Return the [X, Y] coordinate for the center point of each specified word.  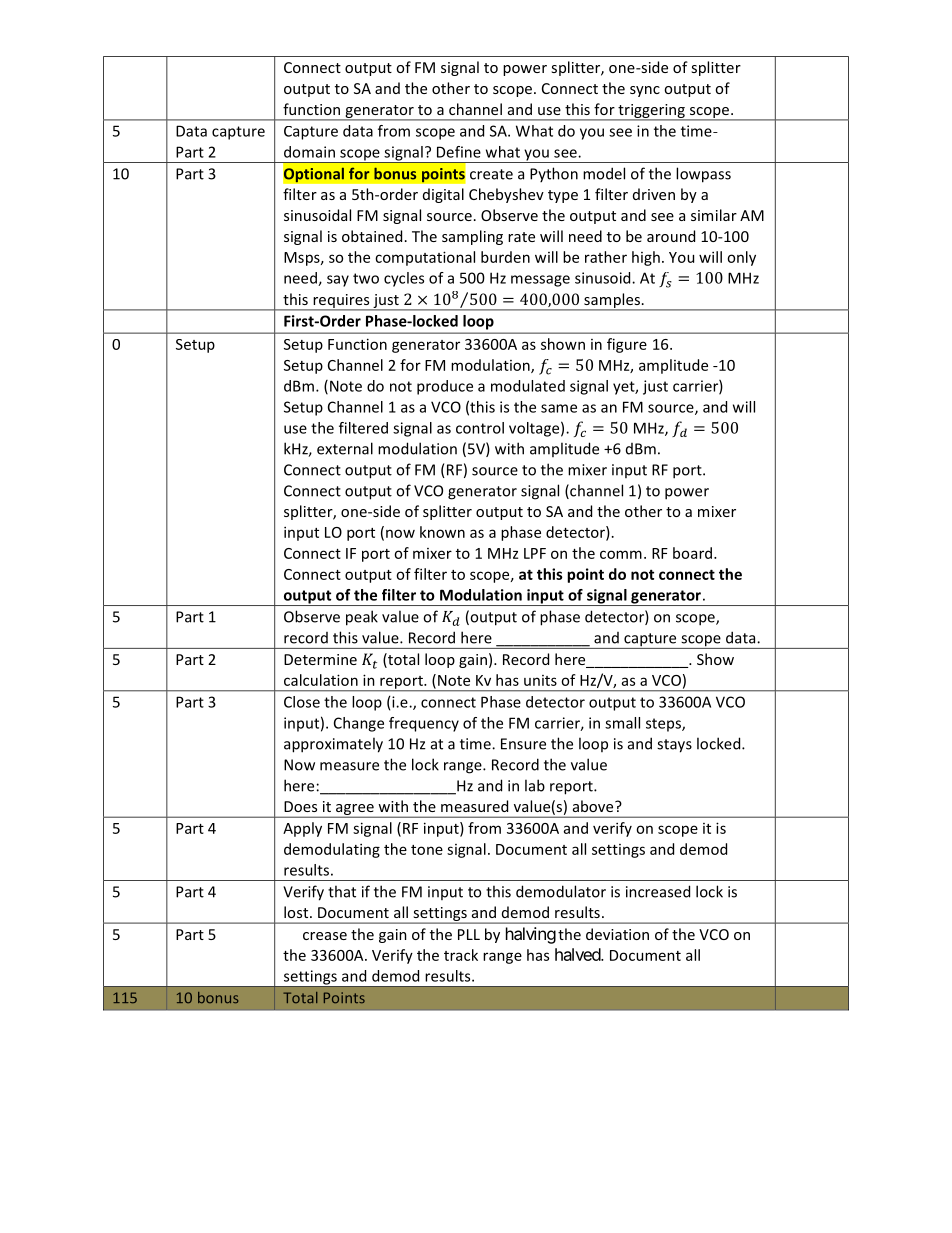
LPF [535, 553]
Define [459, 152]
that [342, 891]
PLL [469, 934]
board [694, 553]
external [345, 448]
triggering [651, 112]
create [491, 174]
